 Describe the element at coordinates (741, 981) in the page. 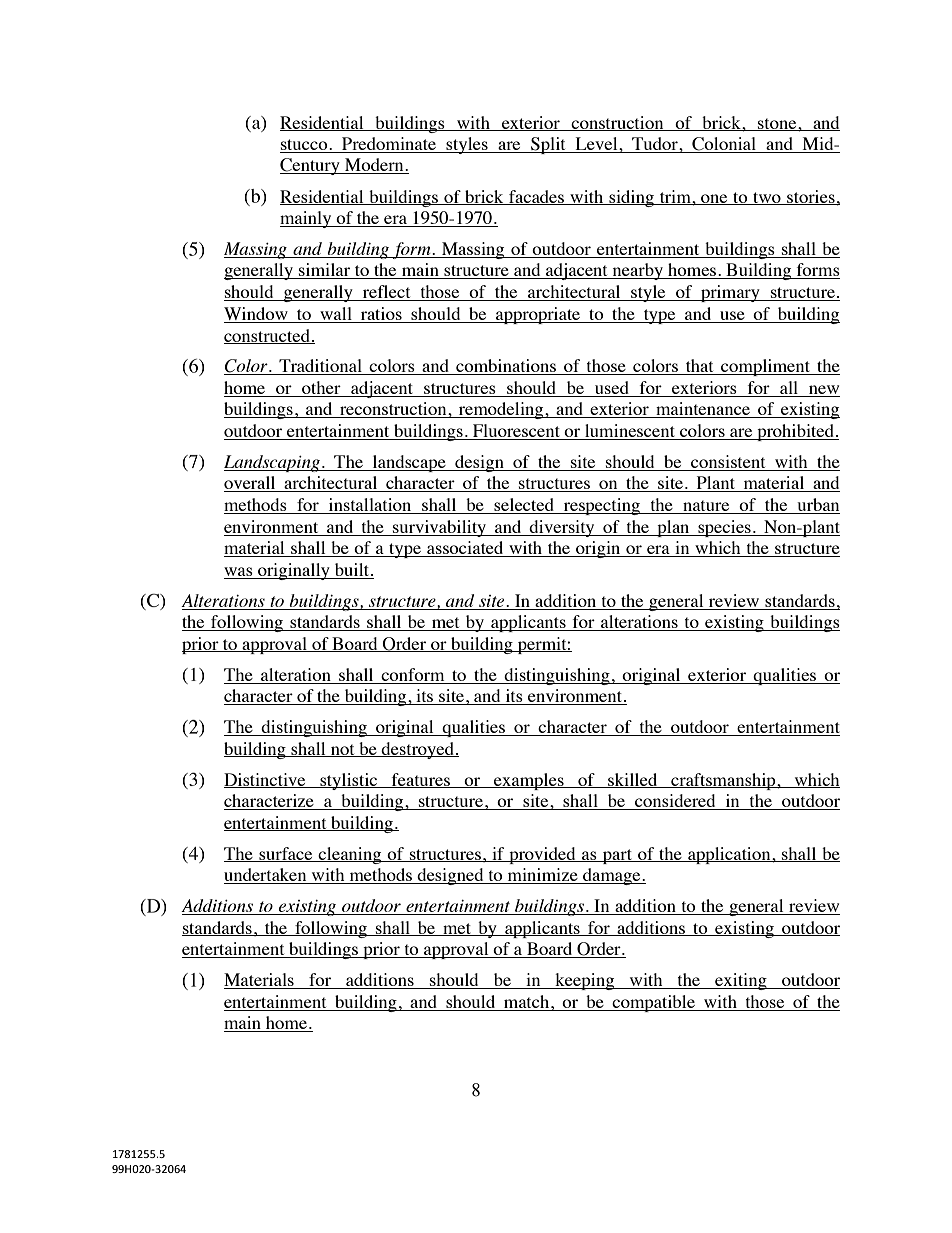

I see `exiting` at that location.
